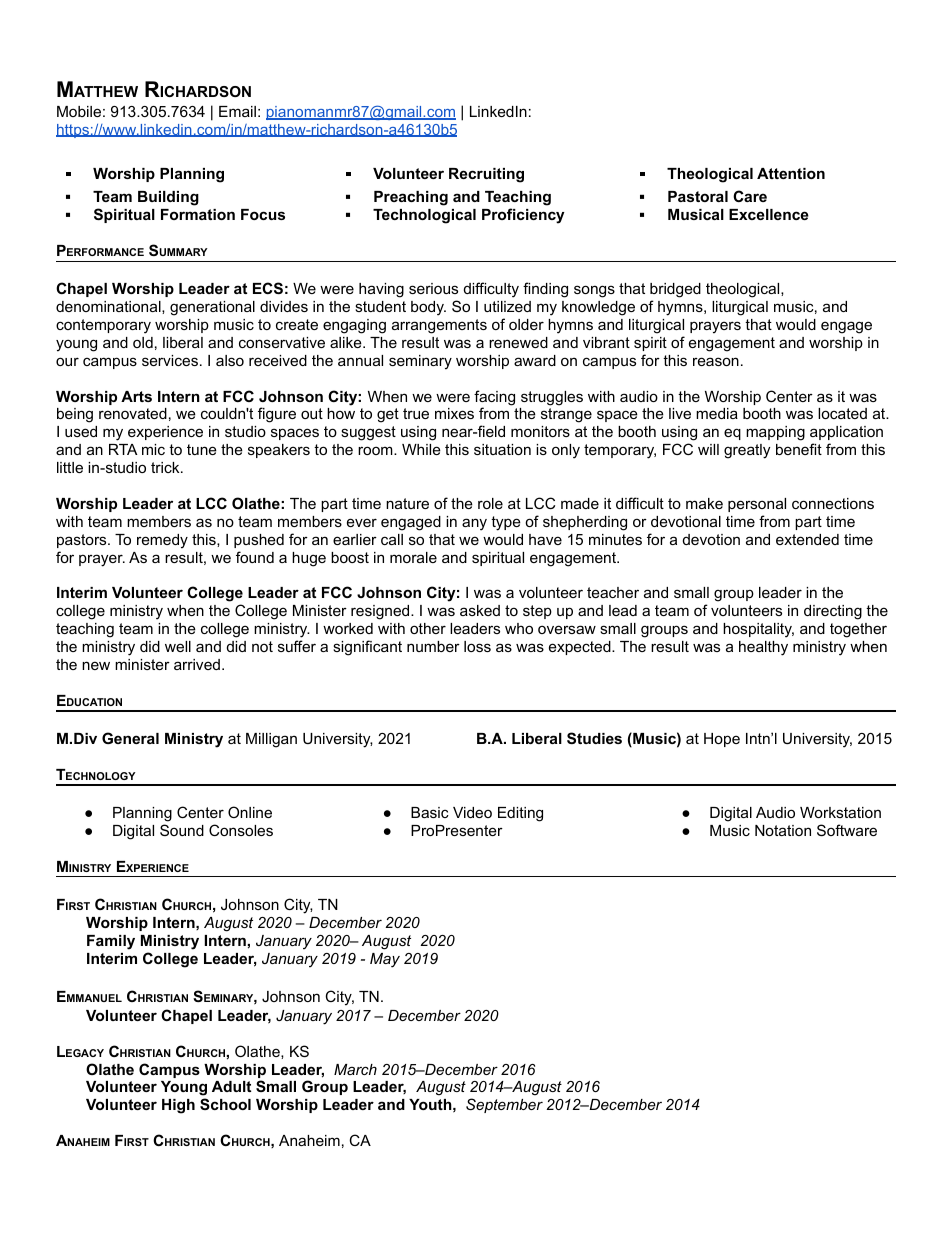 Image resolution: width=952 pixels, height=1233 pixels. What do you see at coordinates (168, 198) in the document?
I see `Building` at bounding box center [168, 198].
